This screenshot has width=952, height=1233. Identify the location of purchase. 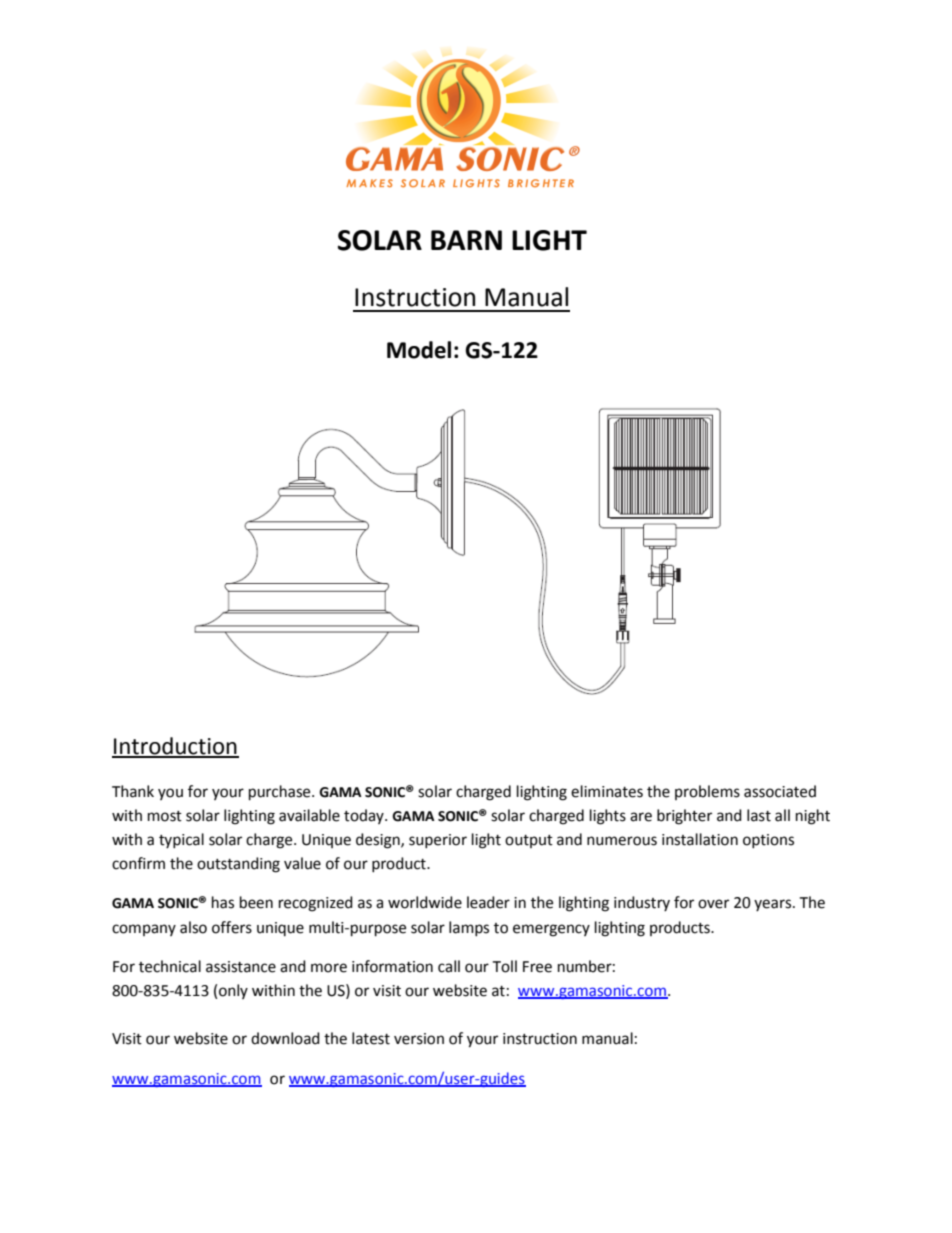
(281, 793).
